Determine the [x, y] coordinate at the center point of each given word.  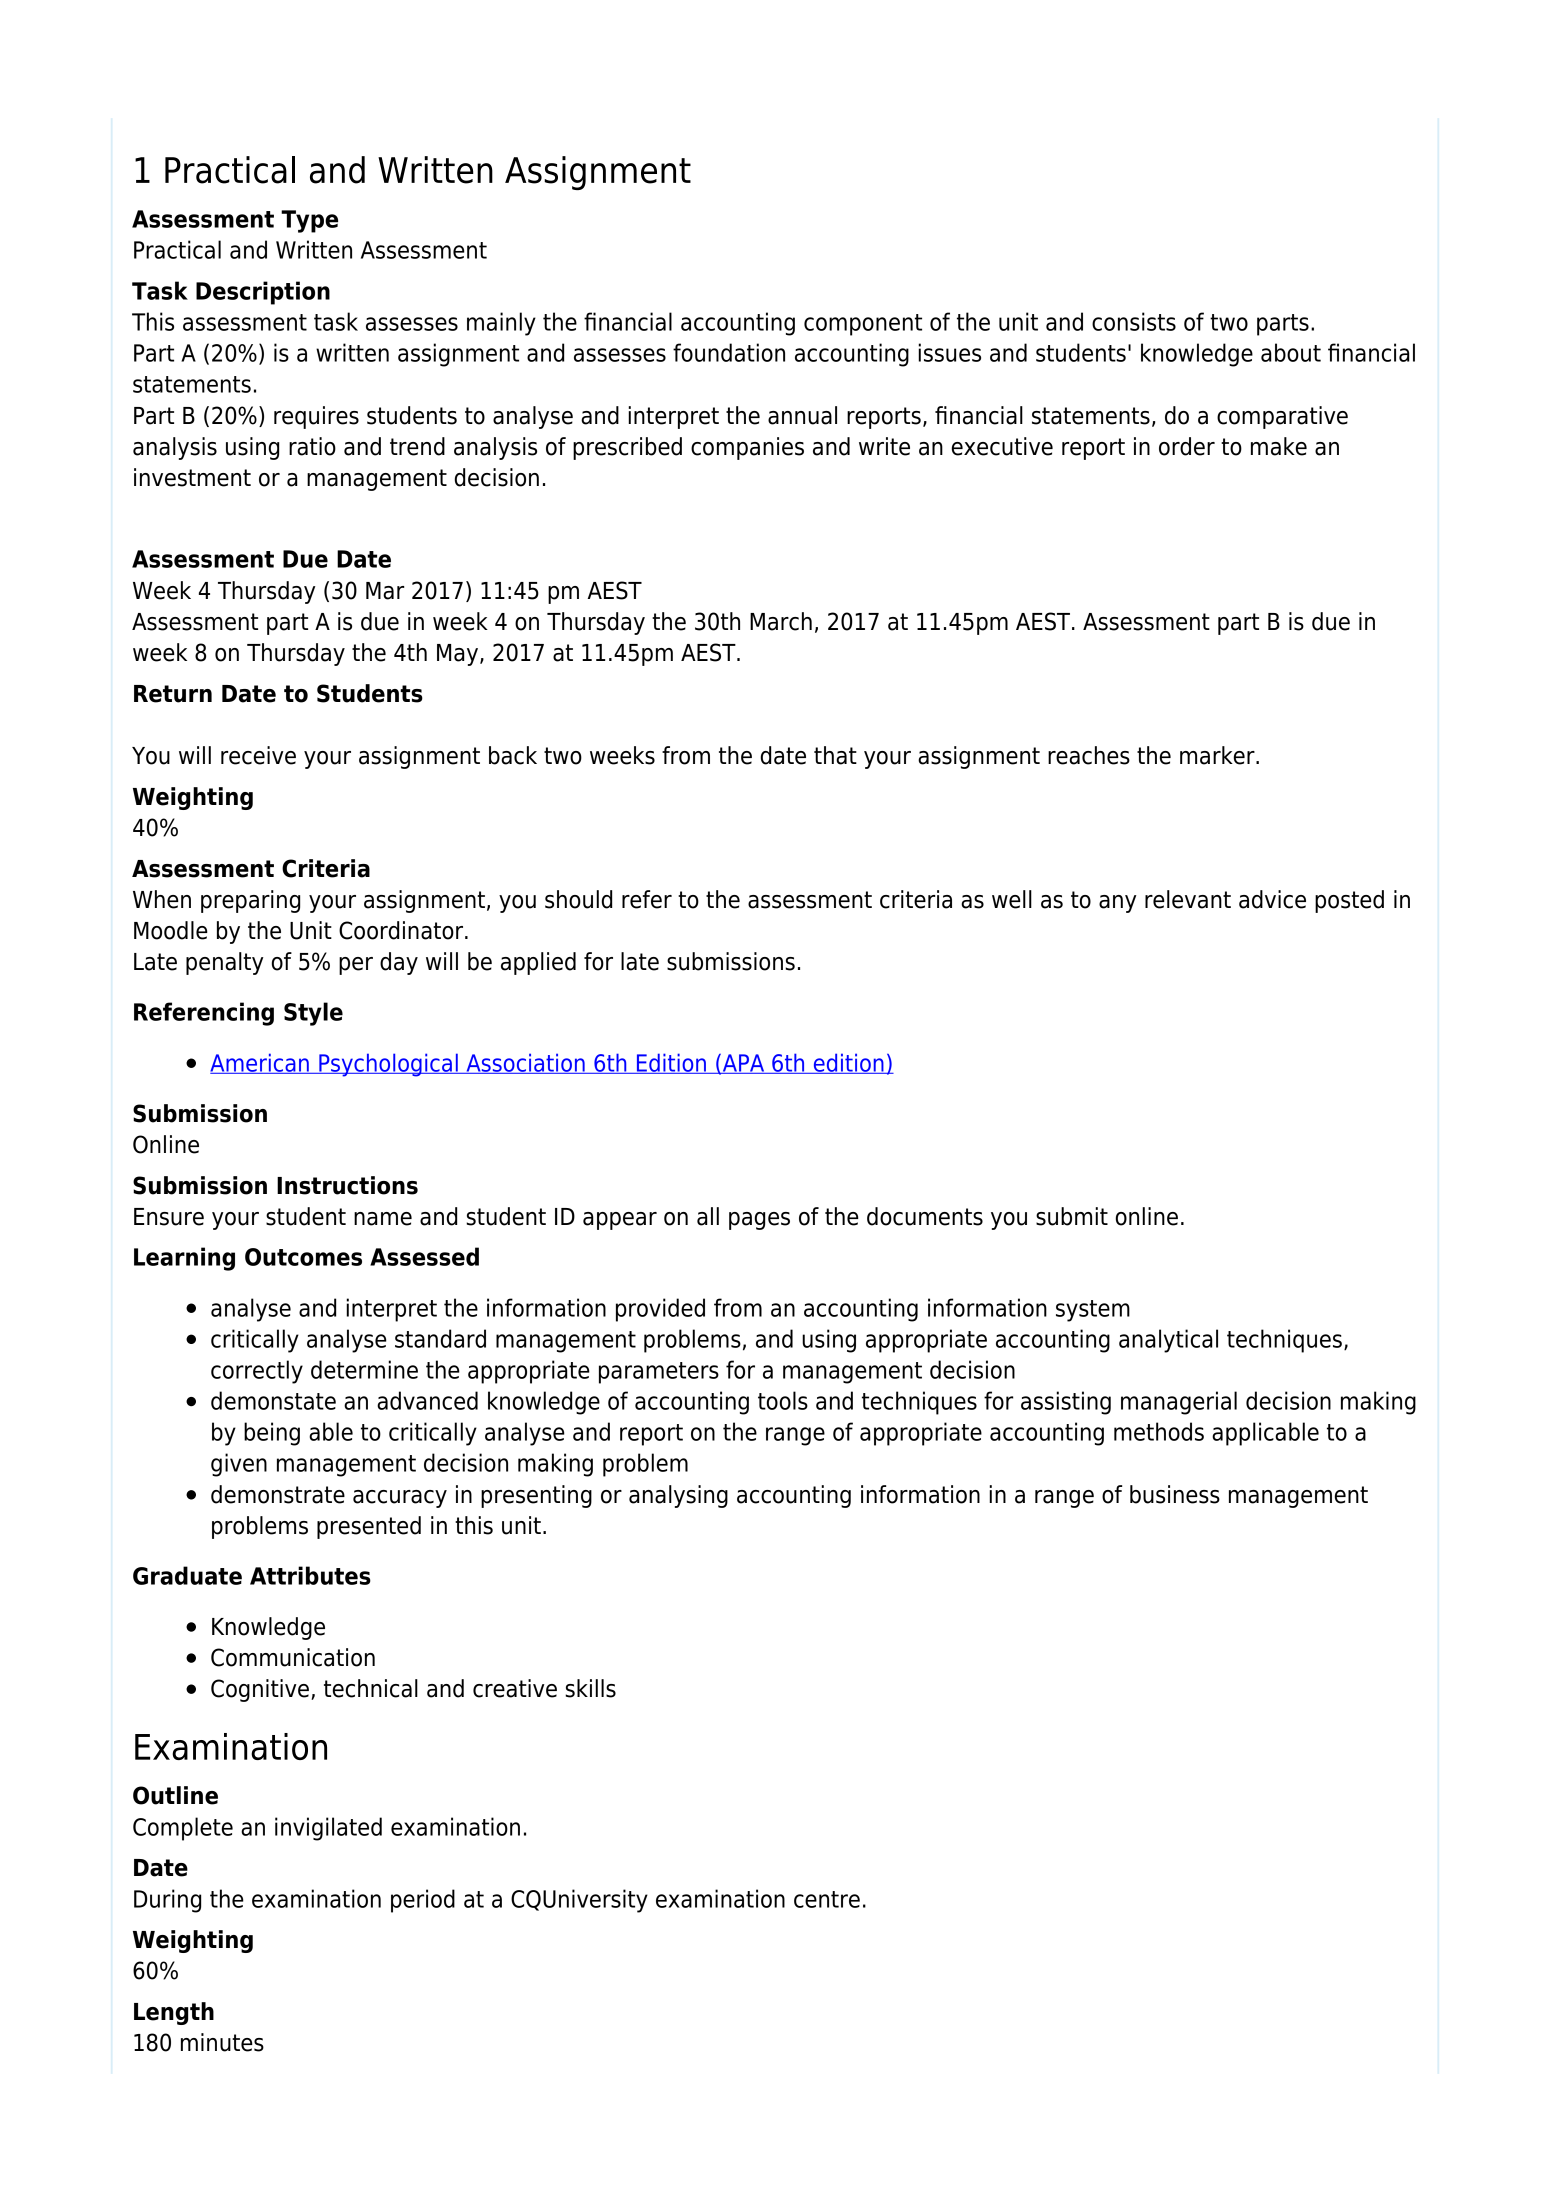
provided [660, 1310]
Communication [293, 1657]
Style [313, 1014]
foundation [729, 352]
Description [263, 293]
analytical [1168, 1341]
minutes [222, 2042]
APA [743, 1064]
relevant [1188, 899]
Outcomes [303, 1257]
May [459, 655]
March [781, 621]
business [1175, 1494]
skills [590, 1688]
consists [1134, 321]
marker [1218, 755]
